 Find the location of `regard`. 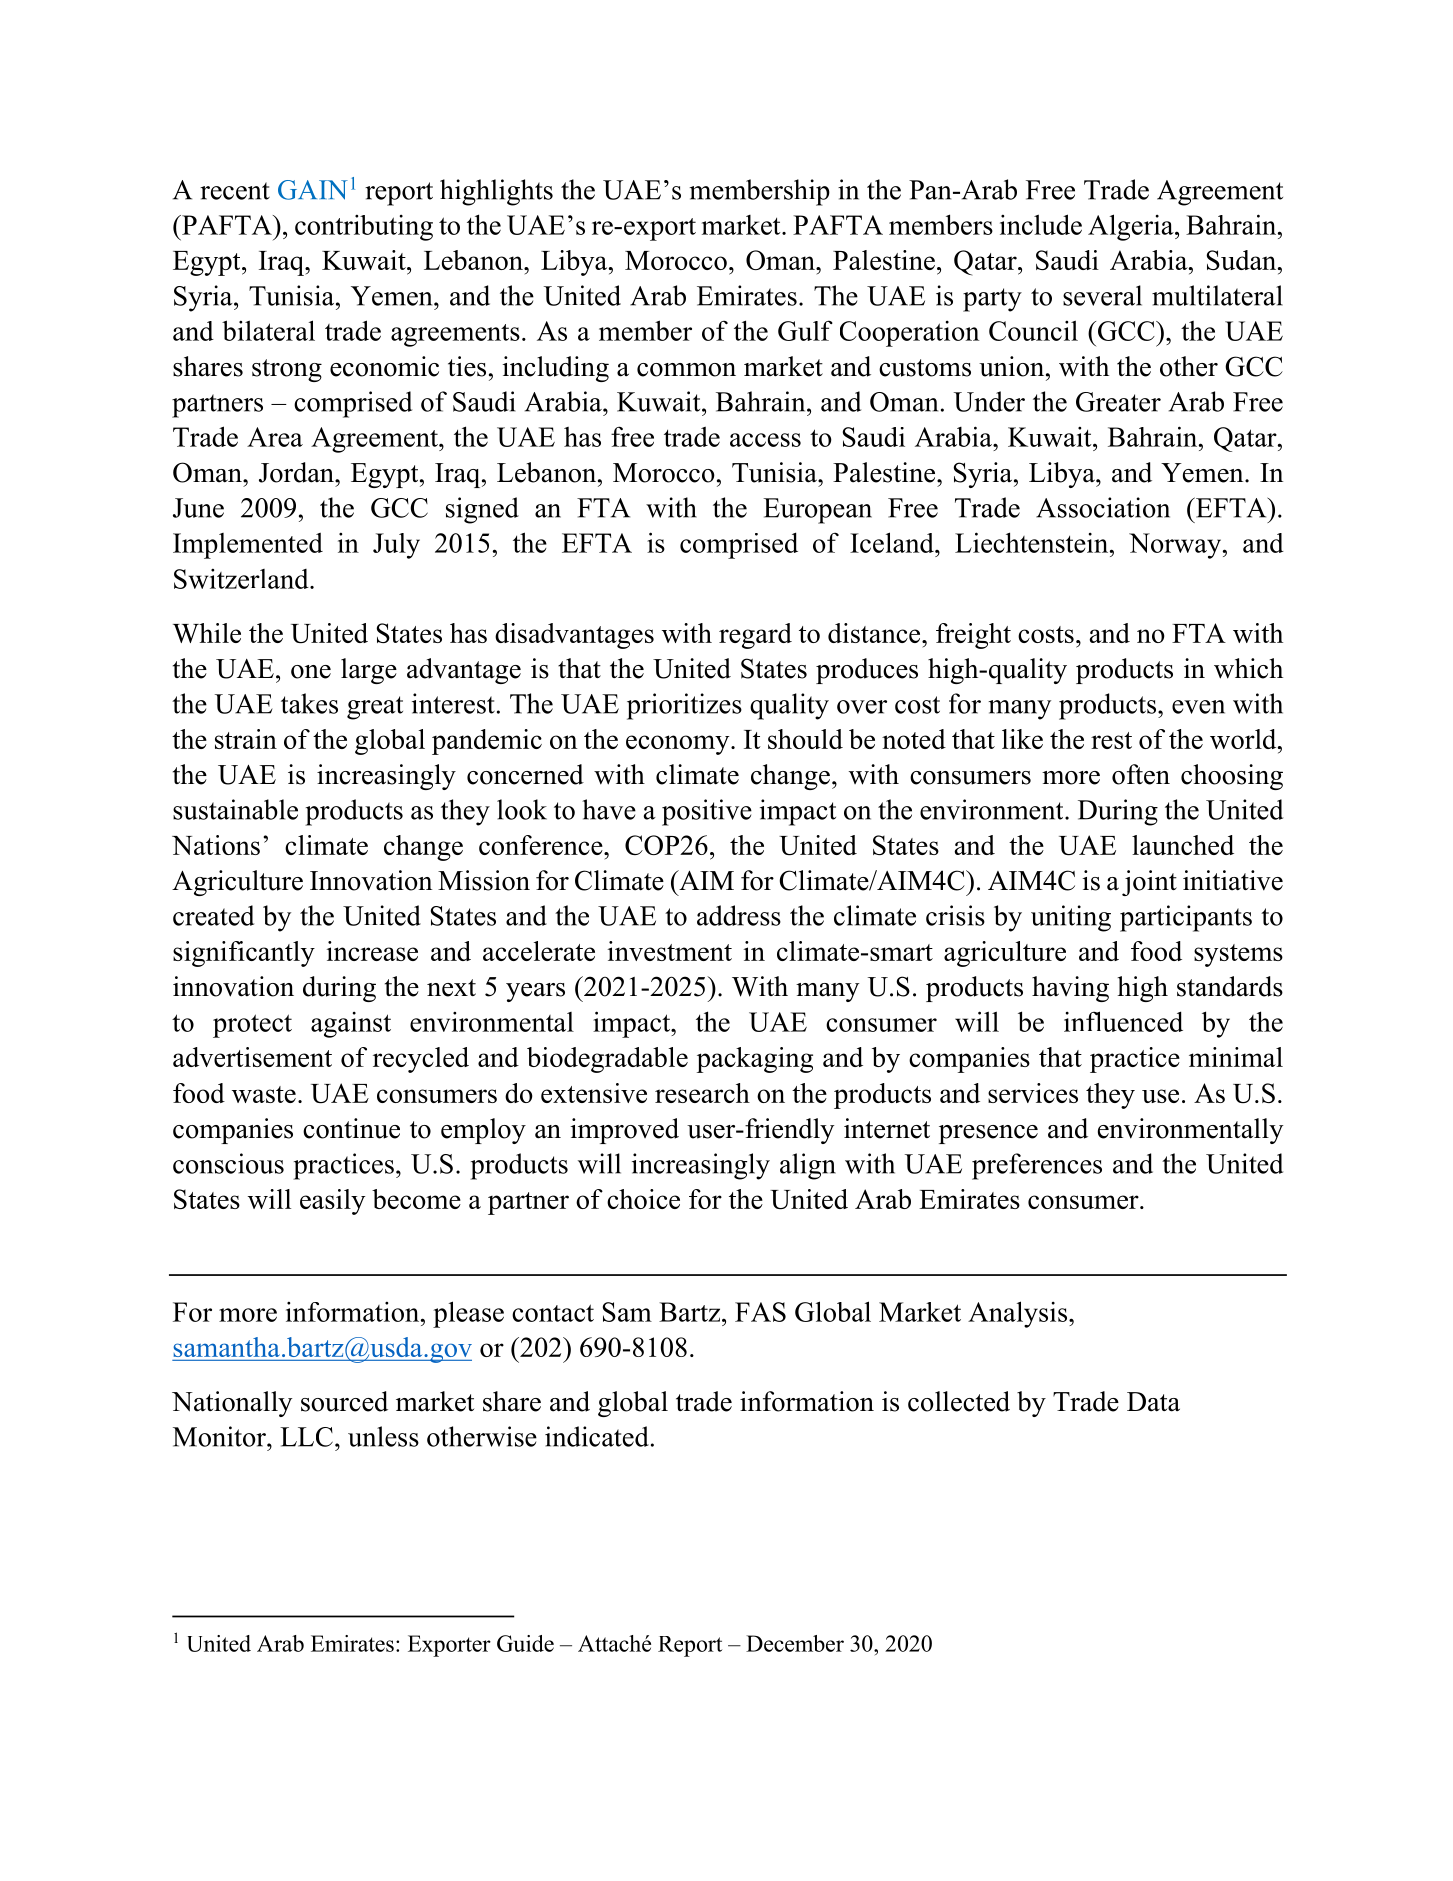

regard is located at coordinates (755, 636).
